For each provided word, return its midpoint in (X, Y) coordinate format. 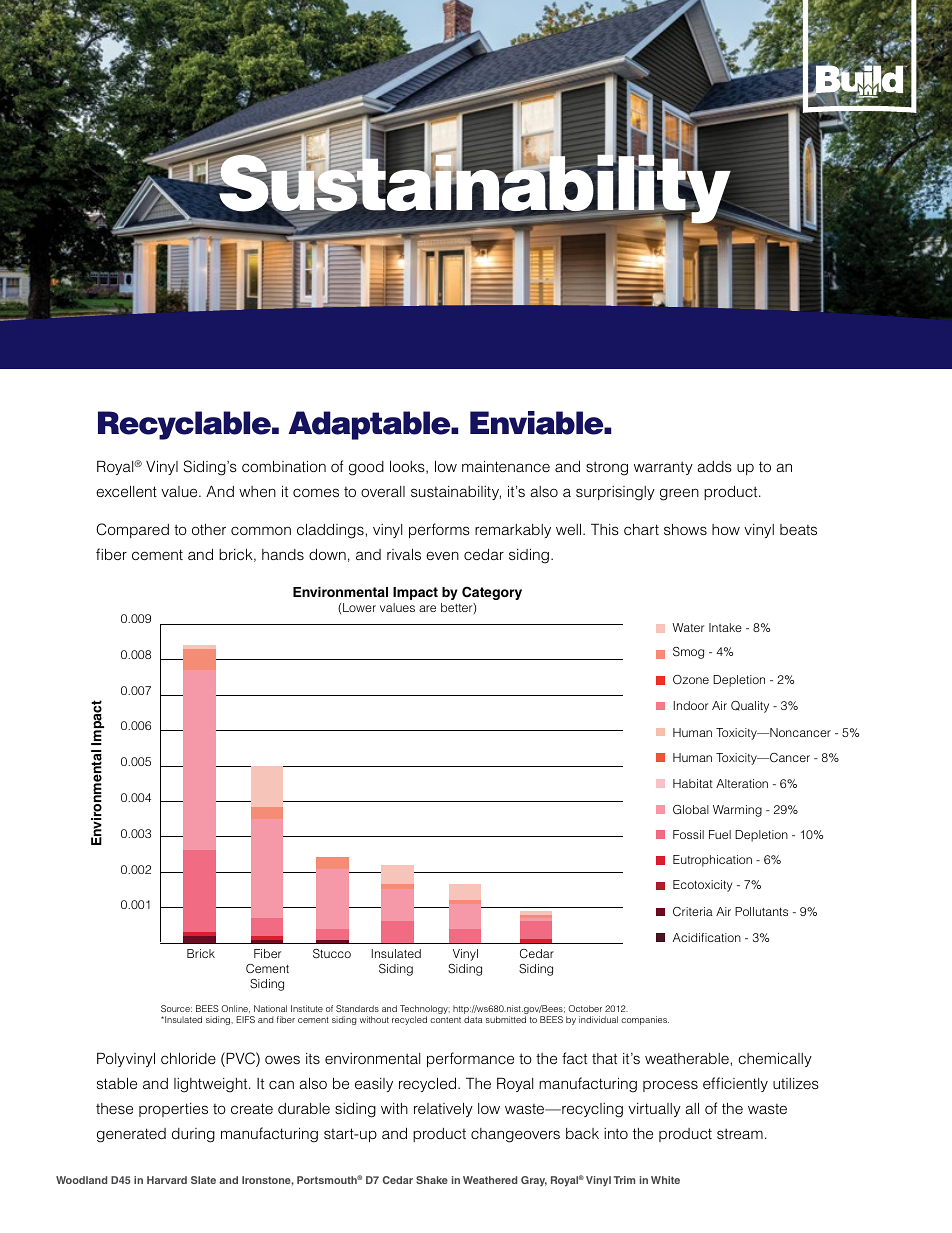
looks (408, 467)
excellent (126, 491)
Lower (359, 607)
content (445, 1020)
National (270, 1008)
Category (492, 593)
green (679, 494)
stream (740, 1133)
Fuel (720, 834)
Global (691, 810)
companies (645, 1020)
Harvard (167, 1180)
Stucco (332, 954)
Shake (432, 1180)
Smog (688, 653)
